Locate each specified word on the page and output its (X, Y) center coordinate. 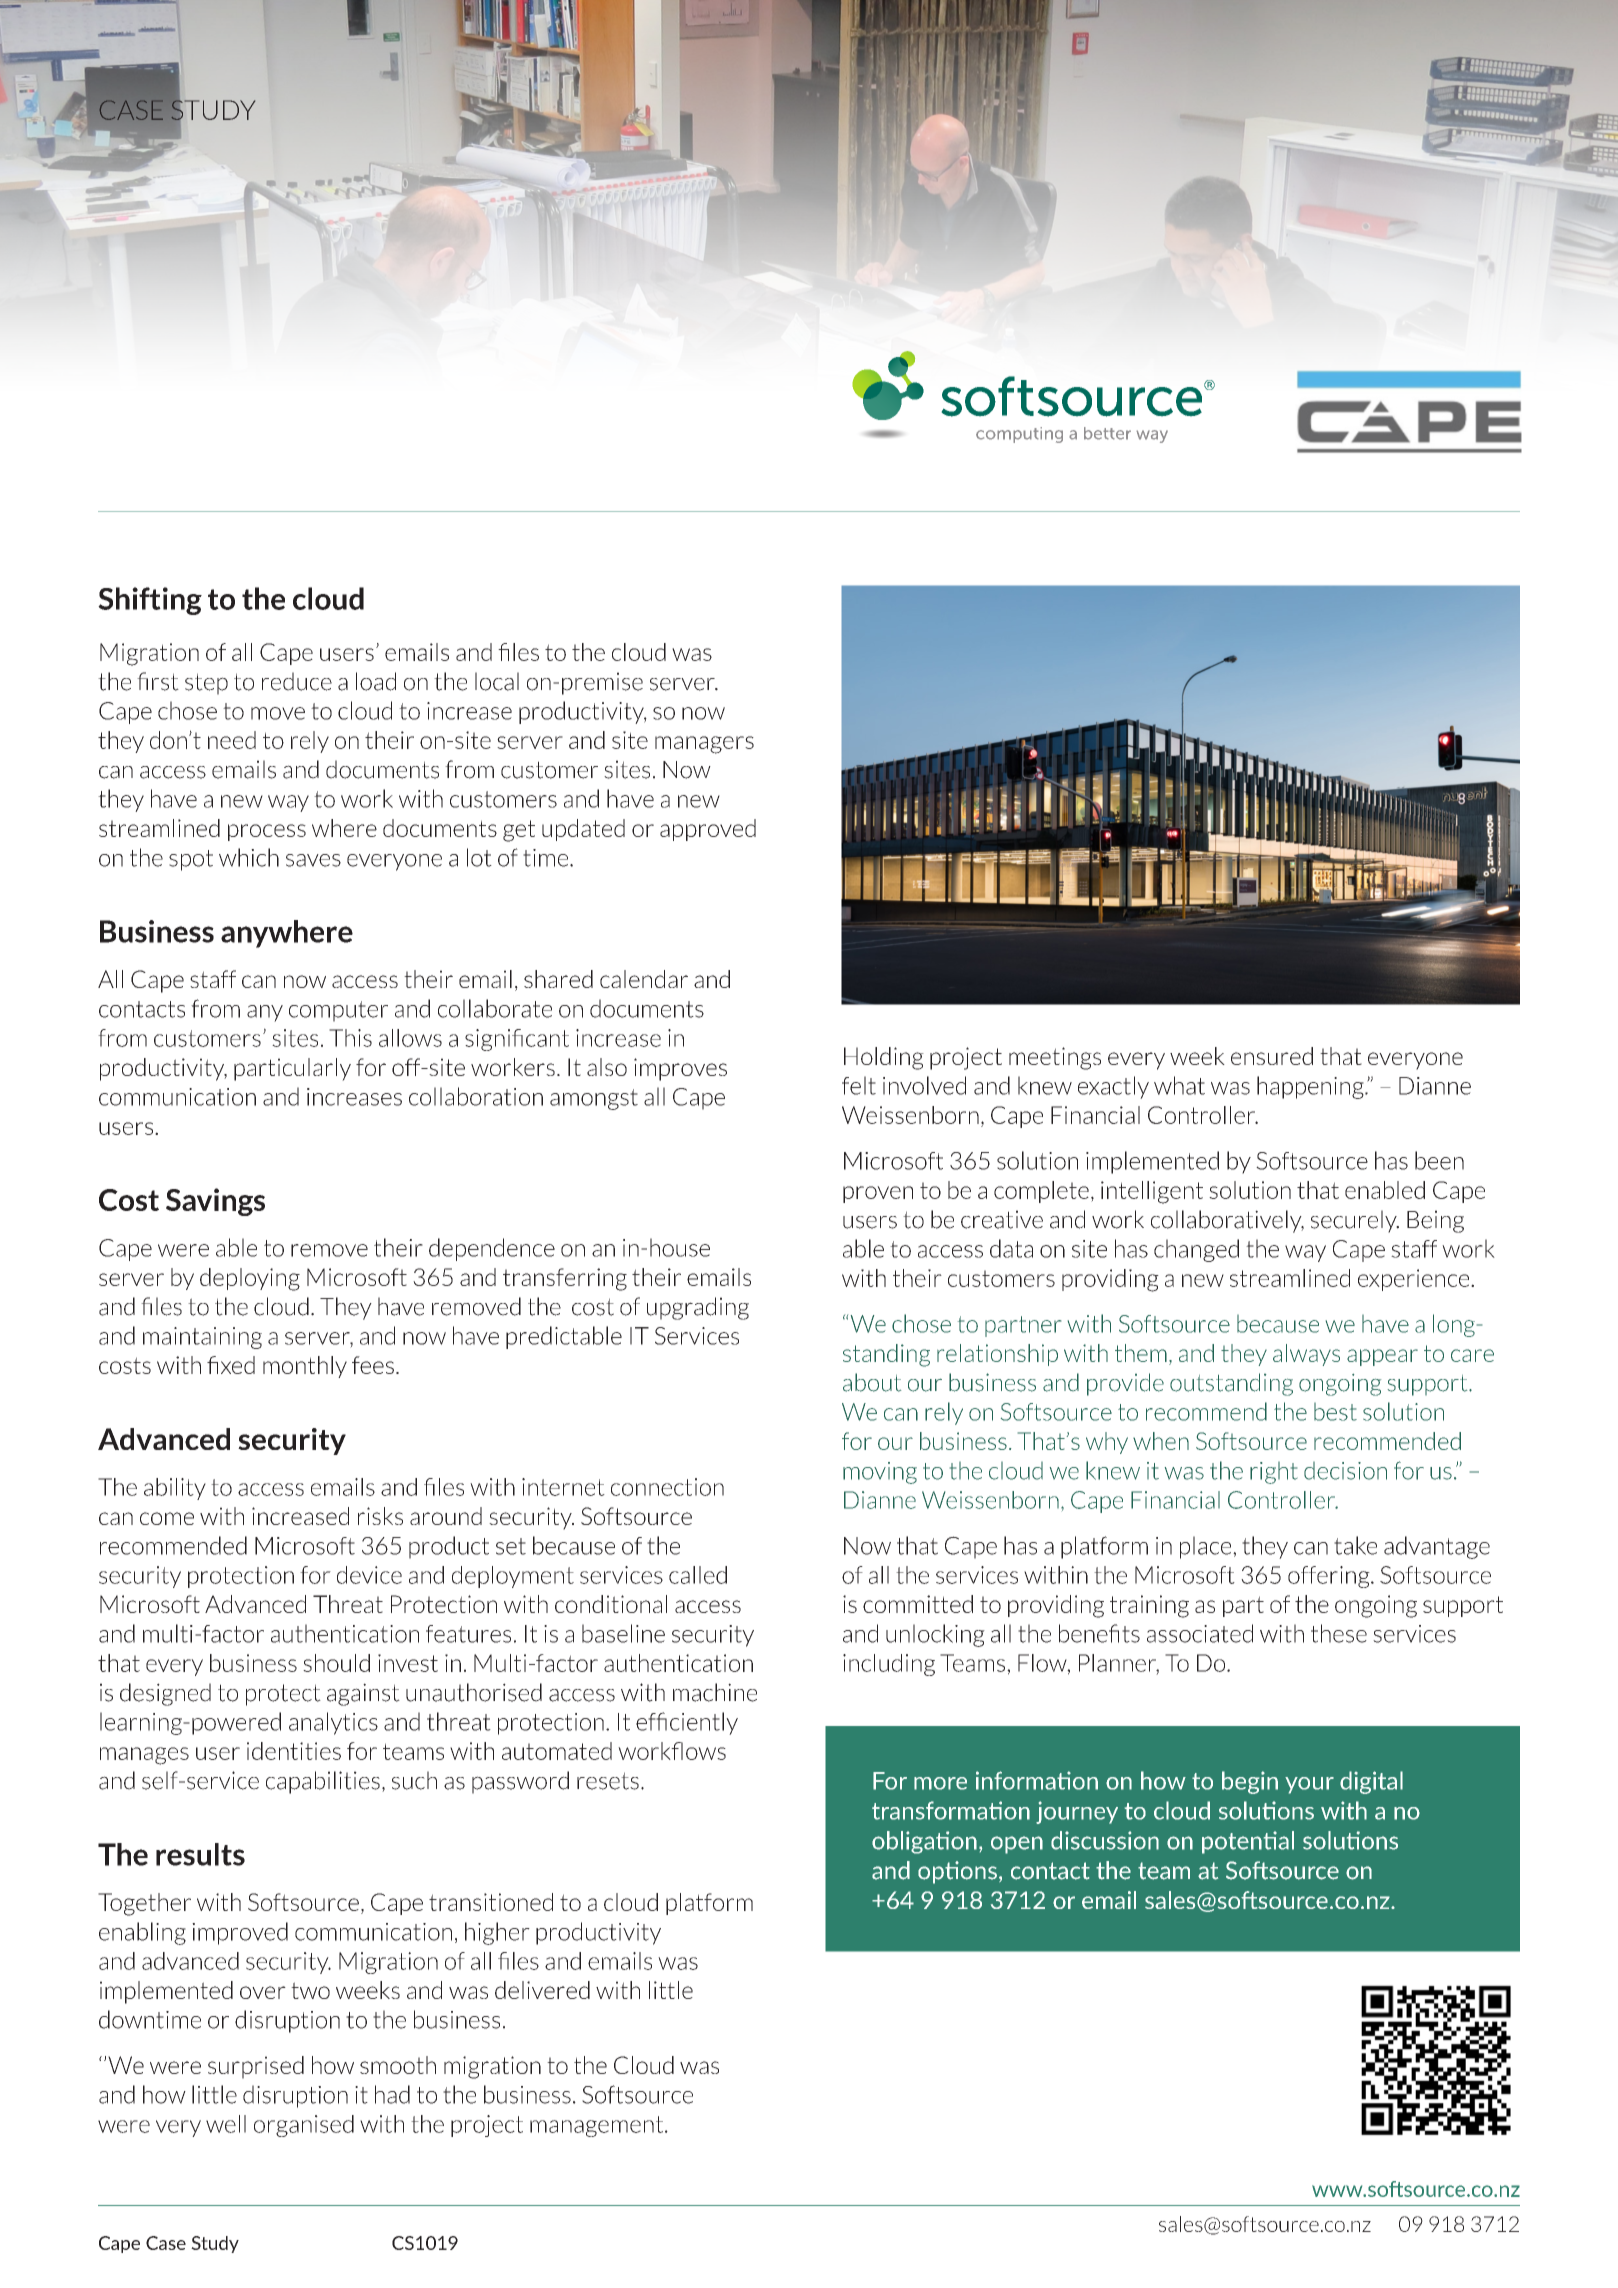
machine (715, 1692)
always (1306, 1355)
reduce (297, 681)
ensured (1272, 1056)
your (1309, 1785)
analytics (333, 1723)
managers (704, 745)
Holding (884, 1058)
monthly (305, 1367)
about (872, 1382)
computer (338, 1011)
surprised (256, 2067)
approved (708, 830)
